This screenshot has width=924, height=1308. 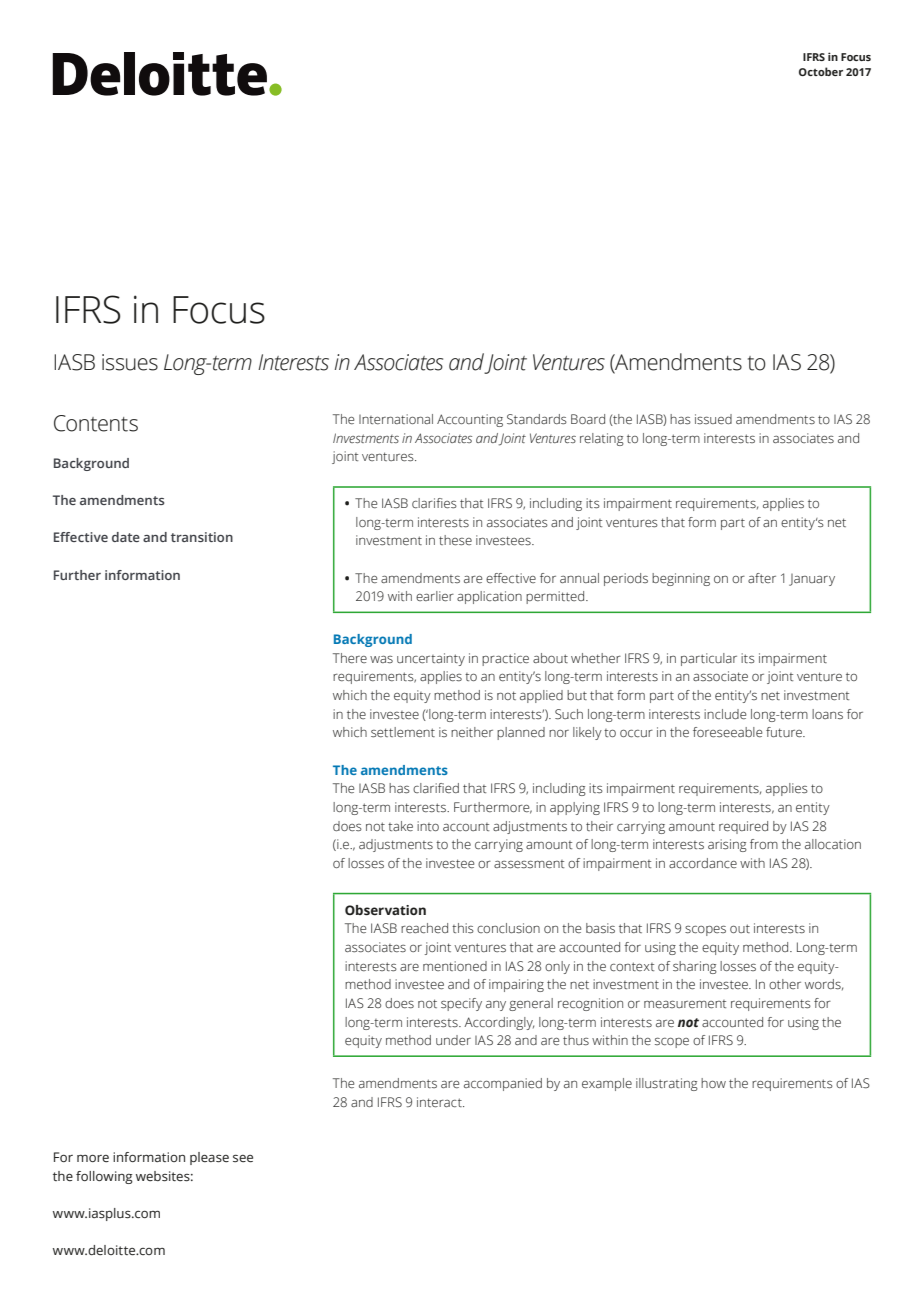 I want to click on please, so click(x=209, y=1158).
